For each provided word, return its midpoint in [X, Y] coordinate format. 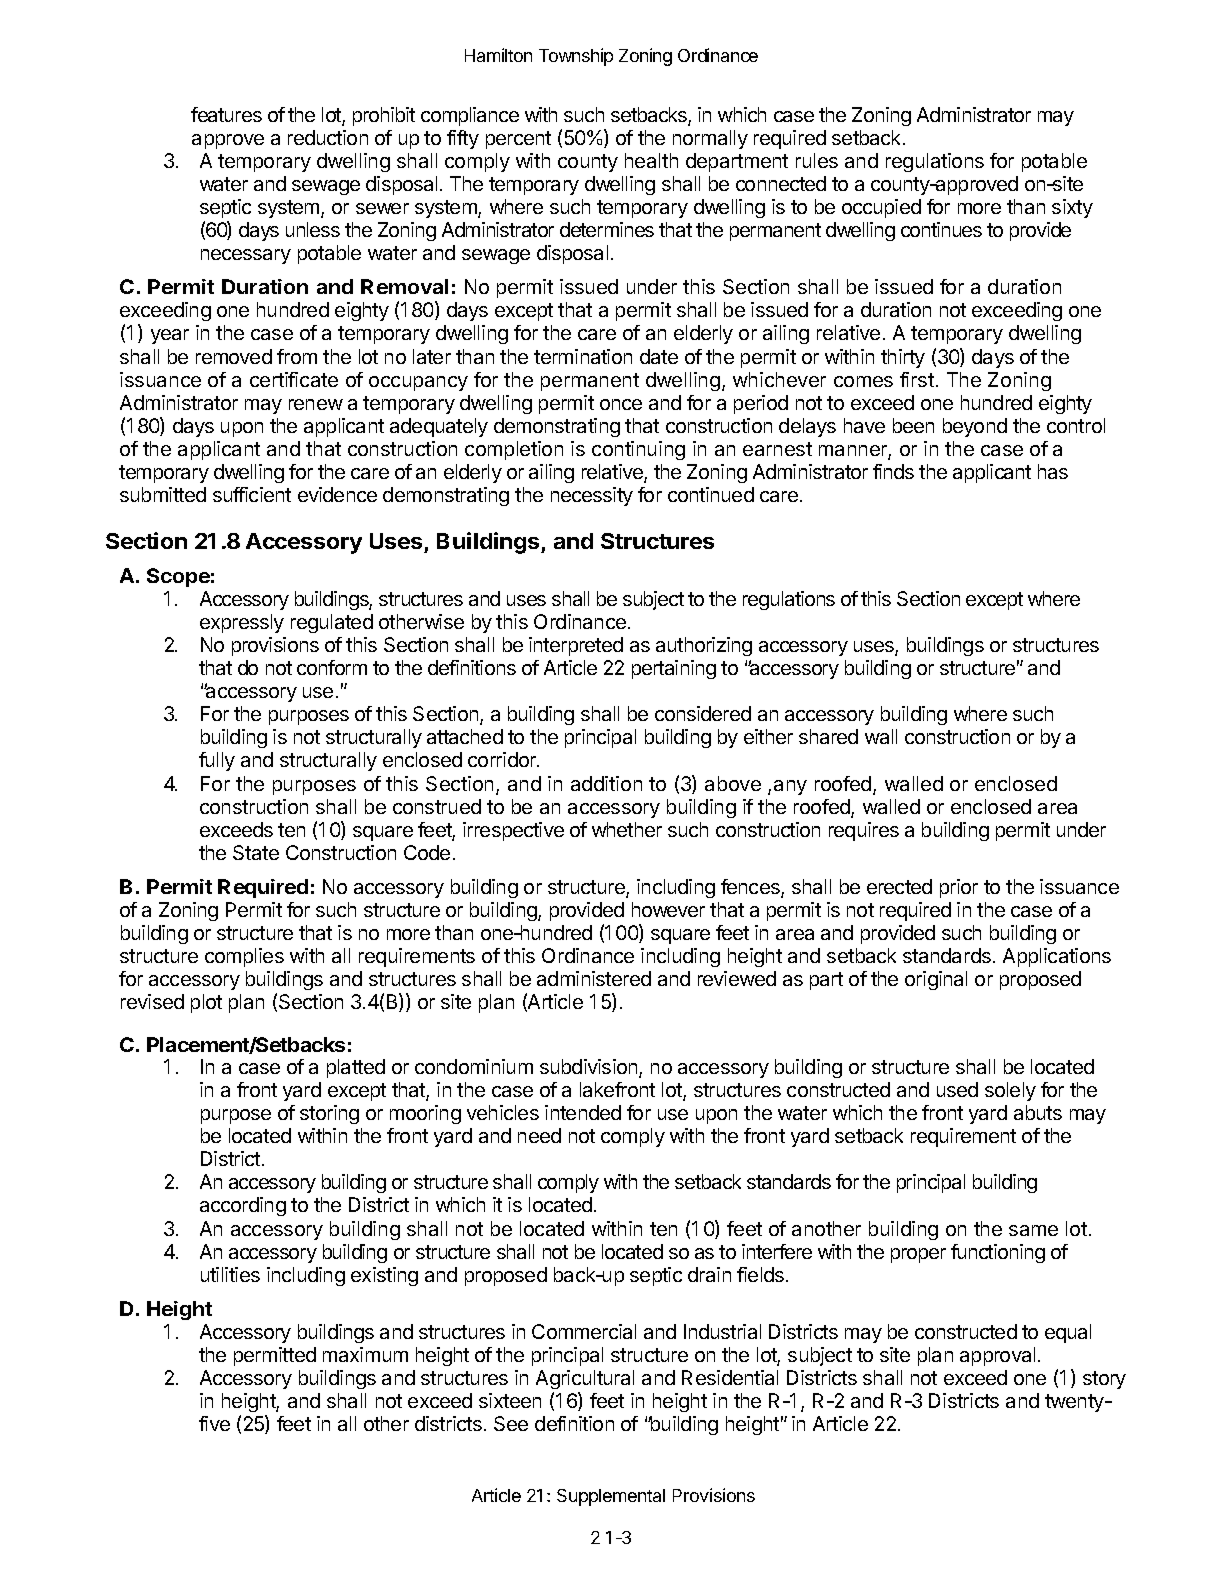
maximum [365, 1354]
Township [576, 57]
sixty [1072, 208]
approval [997, 1356]
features [226, 114]
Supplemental [611, 1497]
